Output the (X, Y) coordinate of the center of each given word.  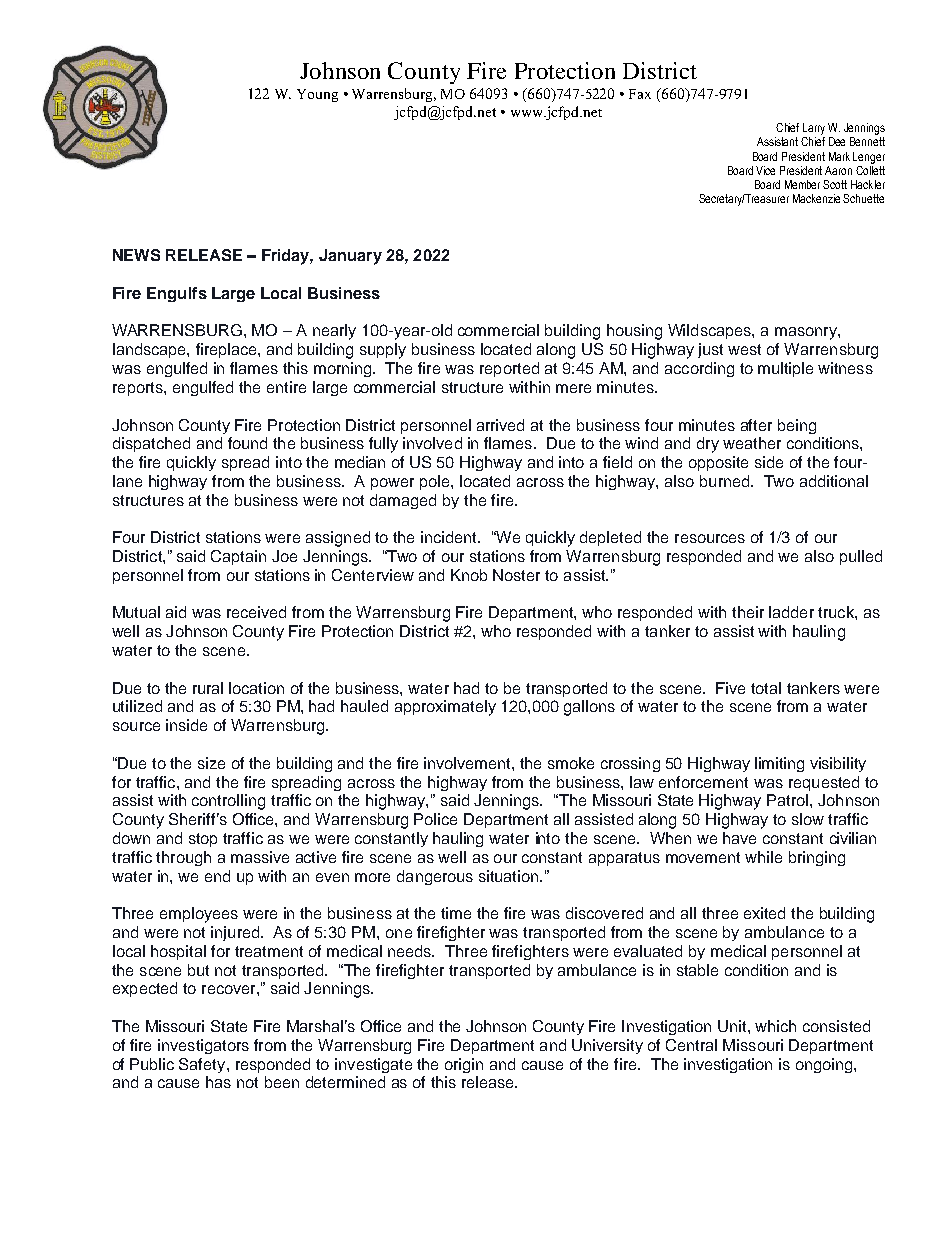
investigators (203, 1046)
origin (464, 1065)
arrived (500, 425)
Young (317, 95)
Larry (814, 129)
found (247, 443)
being (797, 426)
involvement (468, 763)
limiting (779, 764)
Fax (640, 94)
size (211, 763)
